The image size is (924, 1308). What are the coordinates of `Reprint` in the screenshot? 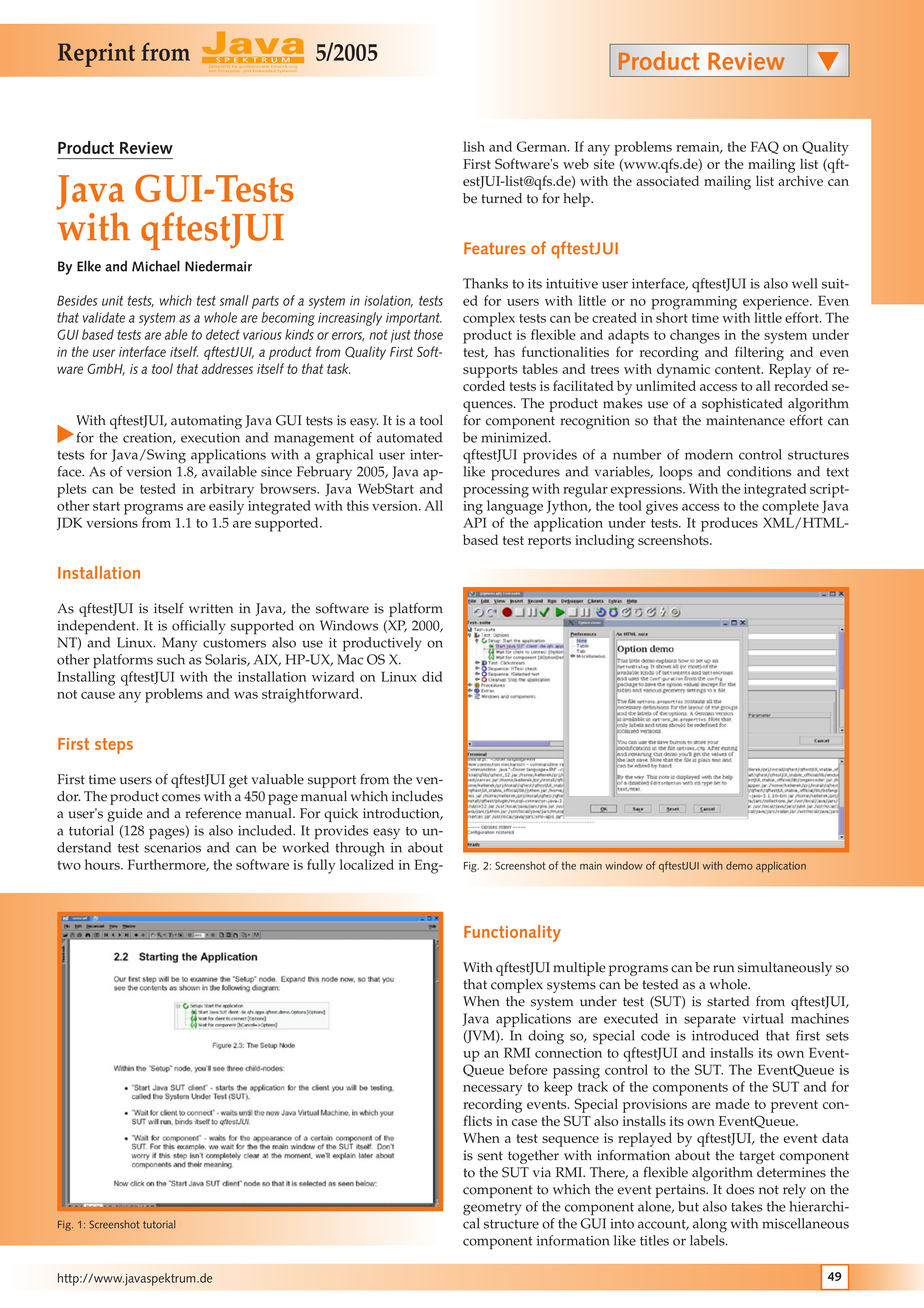 It's located at (96, 55).
